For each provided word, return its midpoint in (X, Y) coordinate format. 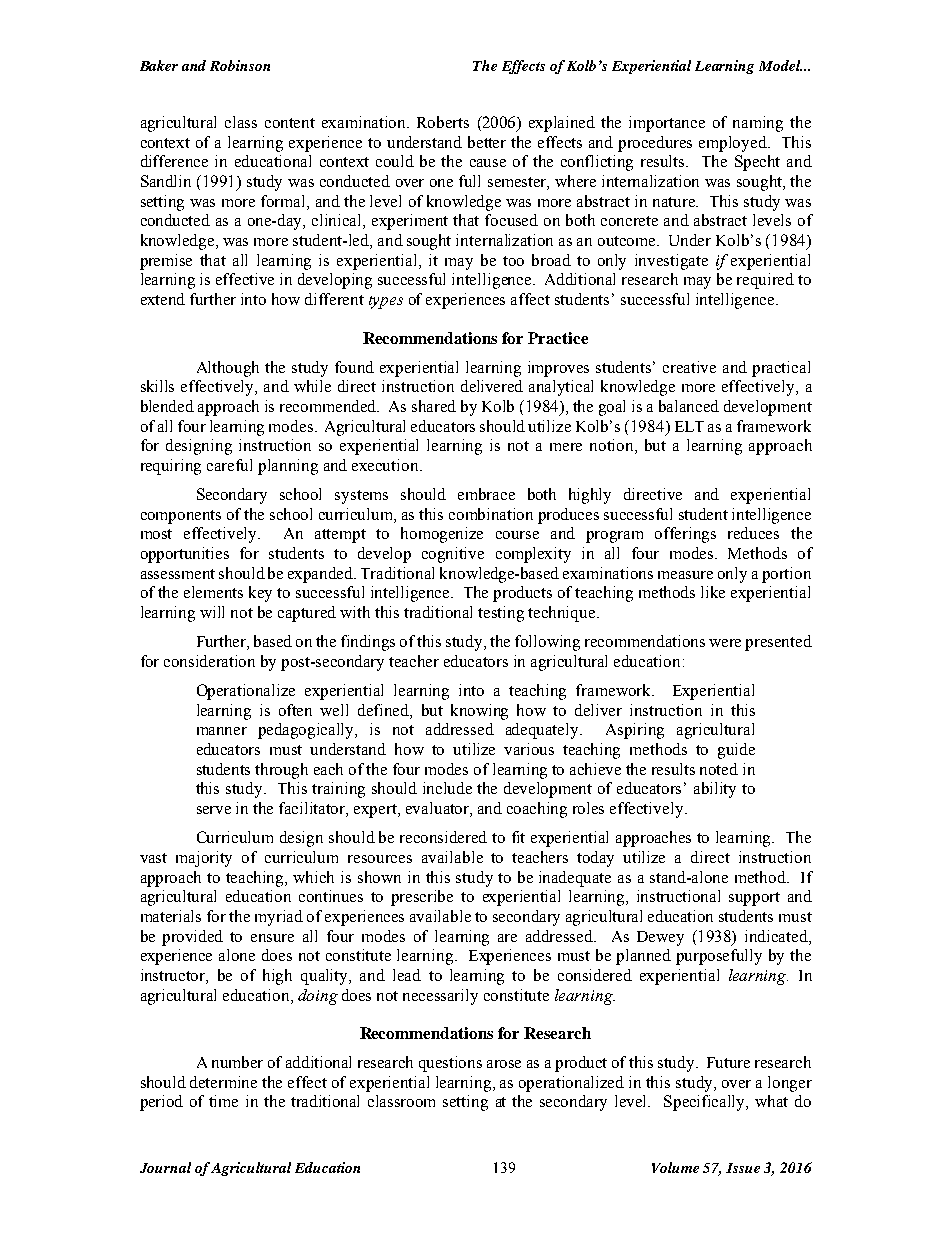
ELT (689, 426)
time (223, 1101)
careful (229, 465)
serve (214, 810)
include (447, 788)
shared (434, 406)
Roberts (443, 122)
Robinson (240, 65)
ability (715, 790)
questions (450, 1064)
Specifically (706, 1103)
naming (758, 124)
